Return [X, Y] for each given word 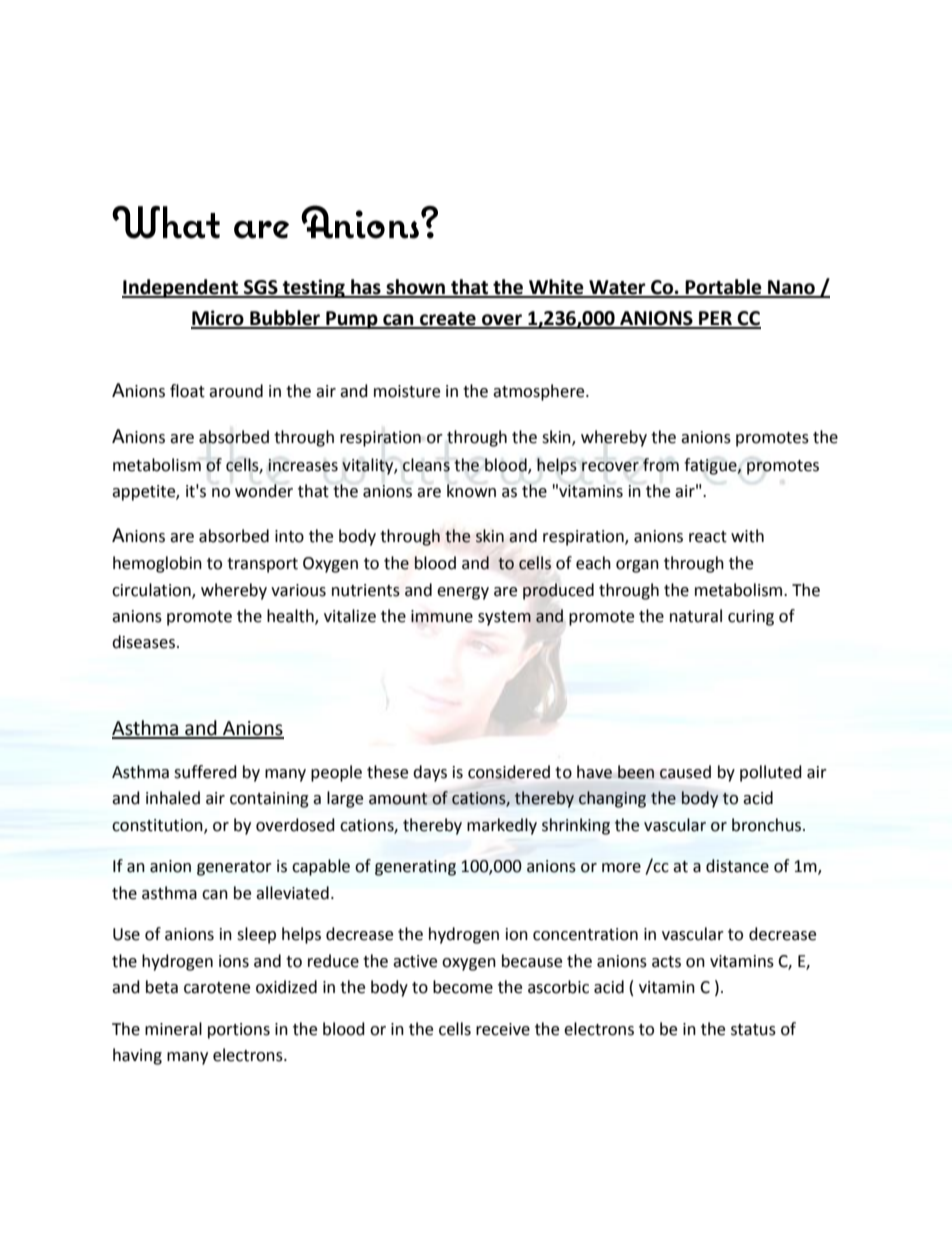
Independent [181, 288]
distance [737, 866]
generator [234, 868]
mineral [173, 1029]
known [471, 491]
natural [696, 616]
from [661, 465]
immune [442, 616]
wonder [264, 491]
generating [415, 868]
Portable [724, 288]
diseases [143, 642]
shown [415, 288]
